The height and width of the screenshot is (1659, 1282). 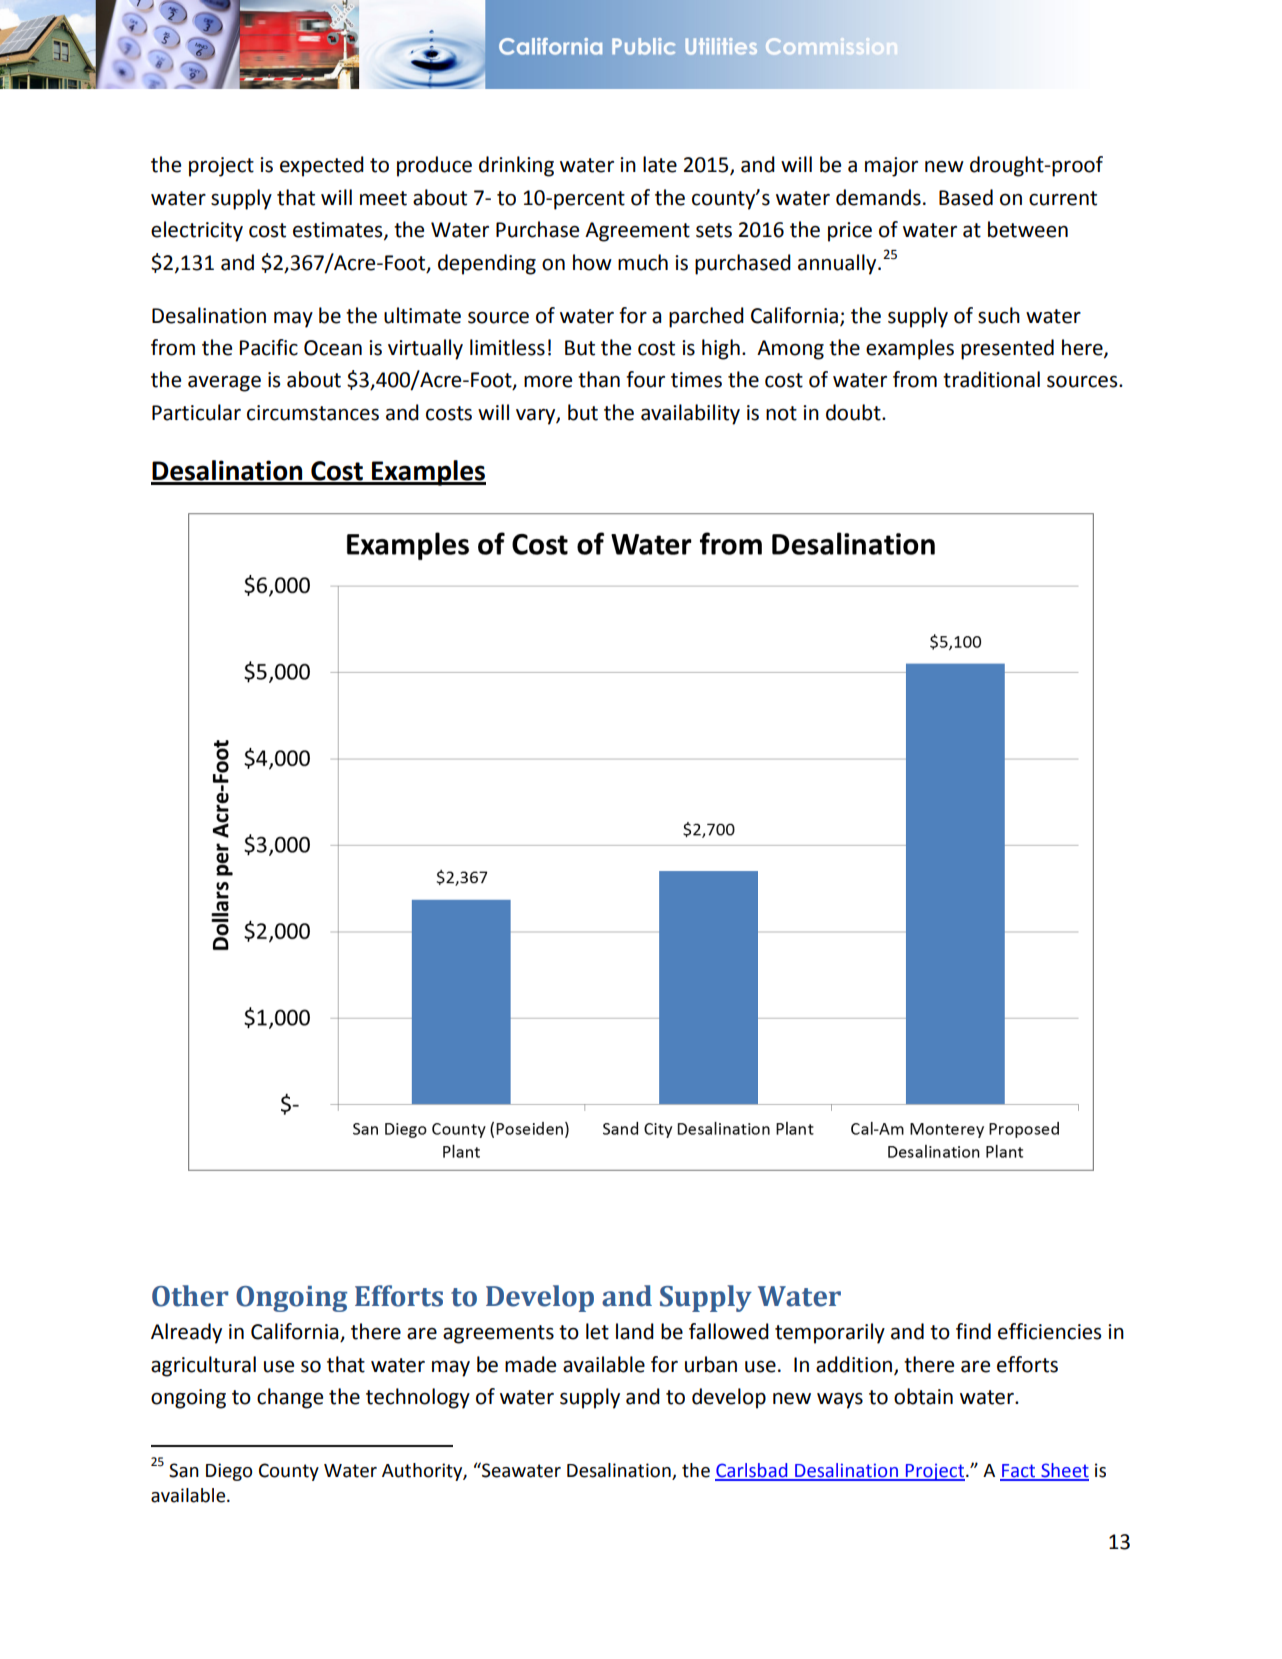 I want to click on availability, so click(x=690, y=414).
